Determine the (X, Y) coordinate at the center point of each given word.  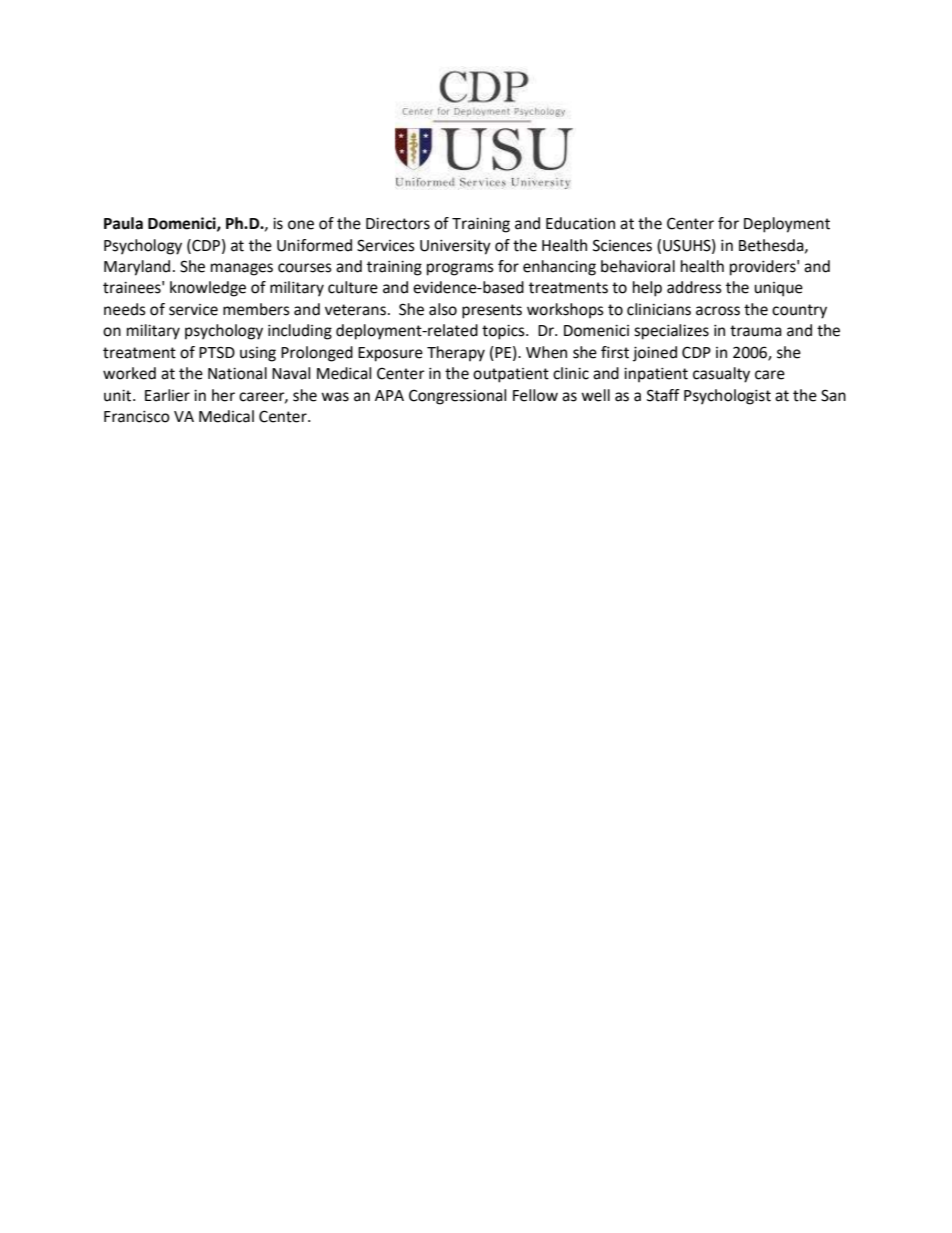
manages (242, 269)
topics (504, 332)
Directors (398, 224)
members (256, 309)
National (237, 373)
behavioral (638, 266)
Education (580, 223)
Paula (123, 223)
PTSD (217, 352)
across (718, 311)
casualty (721, 375)
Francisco (137, 417)
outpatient (511, 375)
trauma (756, 331)
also (443, 309)
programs (460, 269)
